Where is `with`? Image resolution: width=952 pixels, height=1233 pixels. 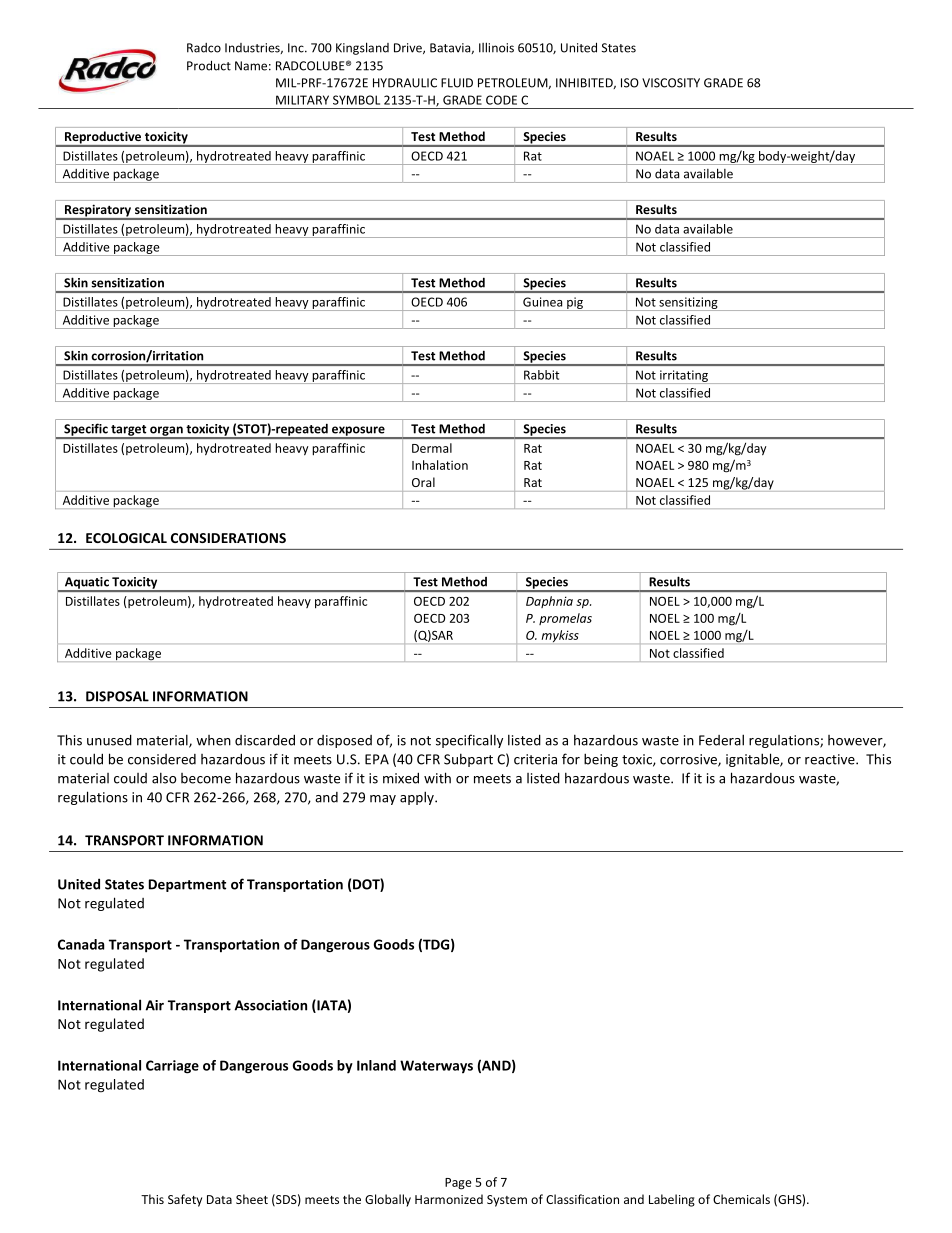
with is located at coordinates (437, 778).
